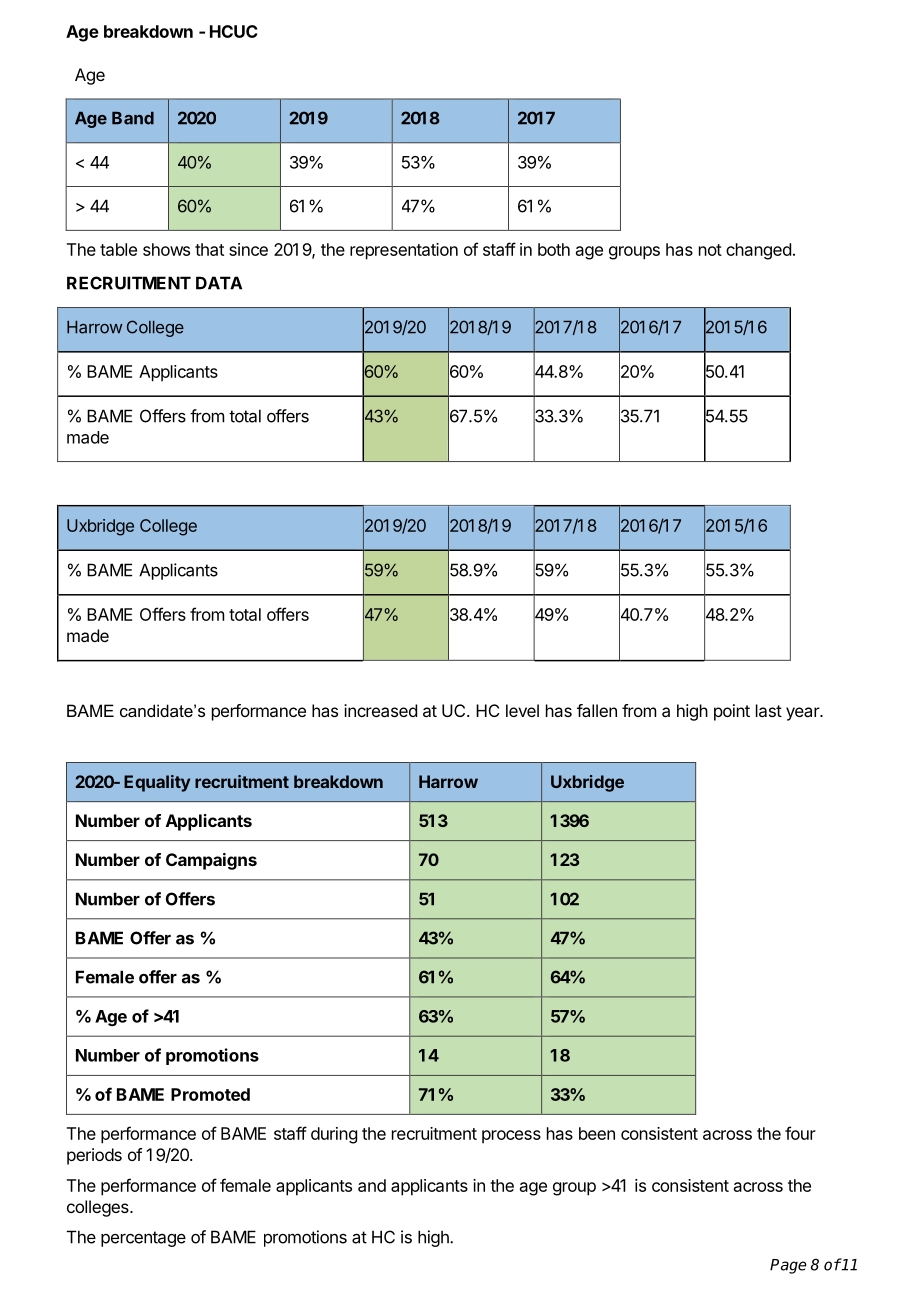 Image resolution: width=924 pixels, height=1308 pixels. Describe the element at coordinates (143, 1239) in the screenshot. I see `percentage` at that location.
